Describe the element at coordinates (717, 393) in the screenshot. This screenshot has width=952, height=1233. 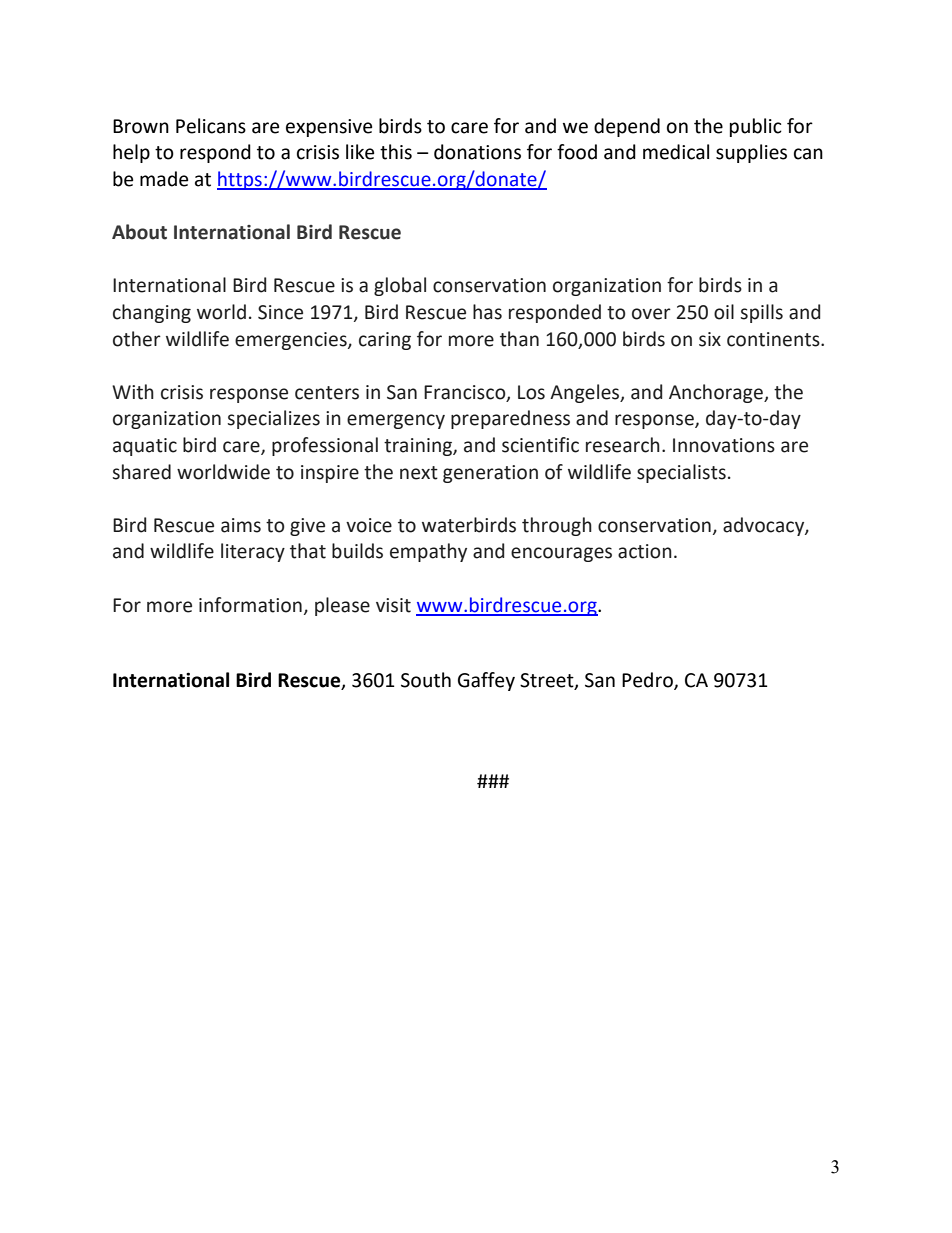
I see `Anchorage` at that location.
